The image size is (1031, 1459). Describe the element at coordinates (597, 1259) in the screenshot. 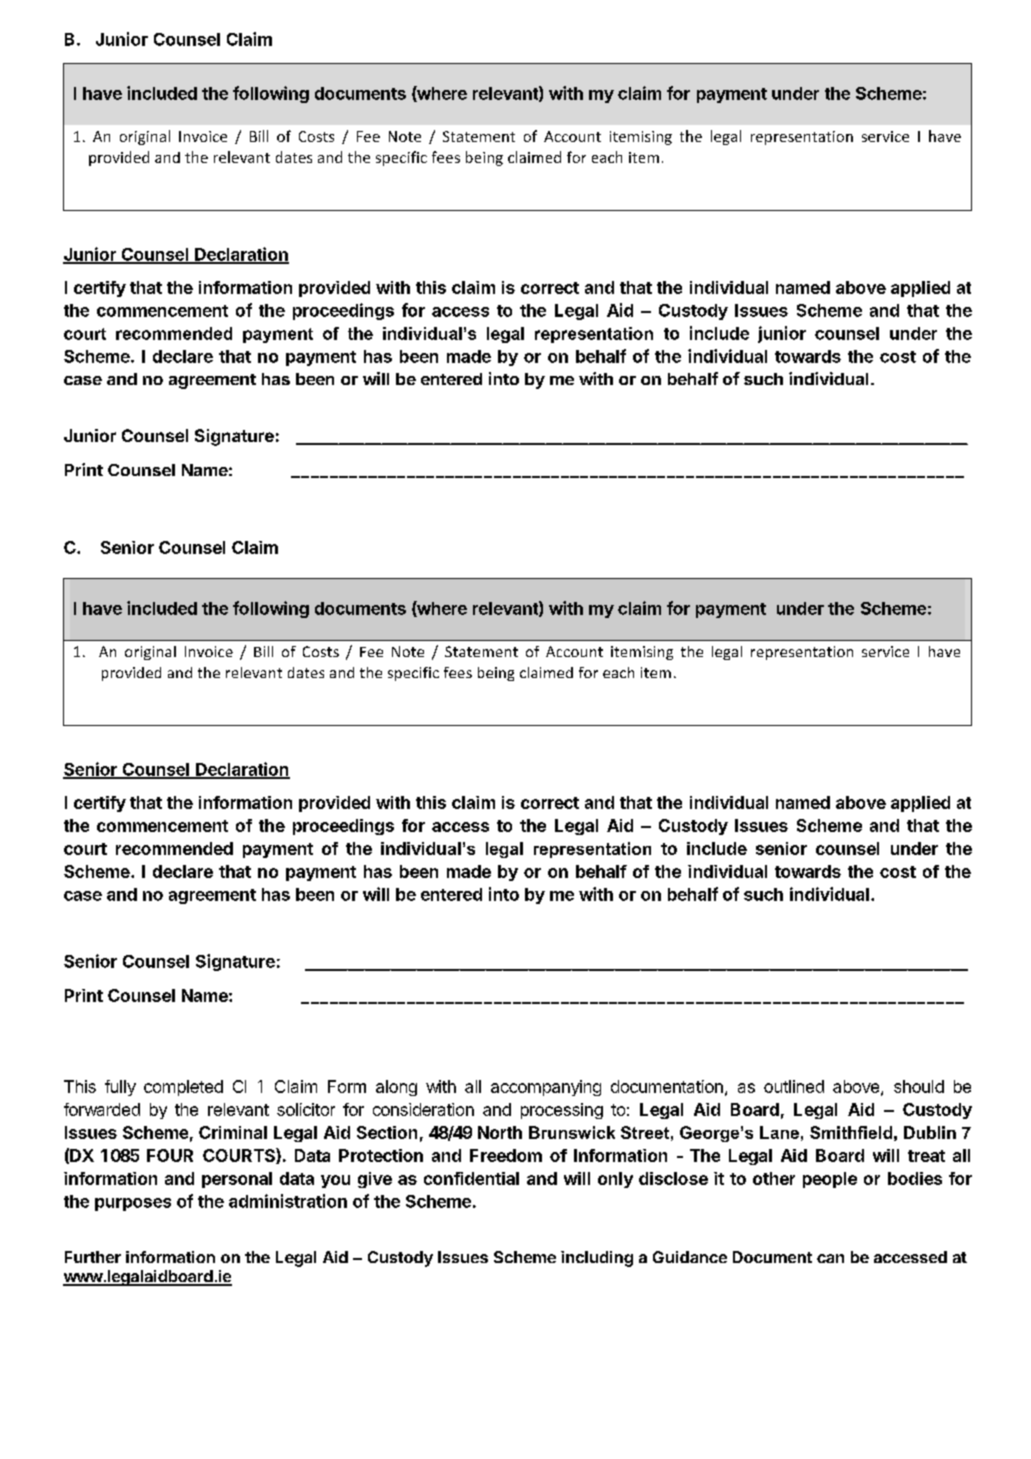

I see `including` at that location.
